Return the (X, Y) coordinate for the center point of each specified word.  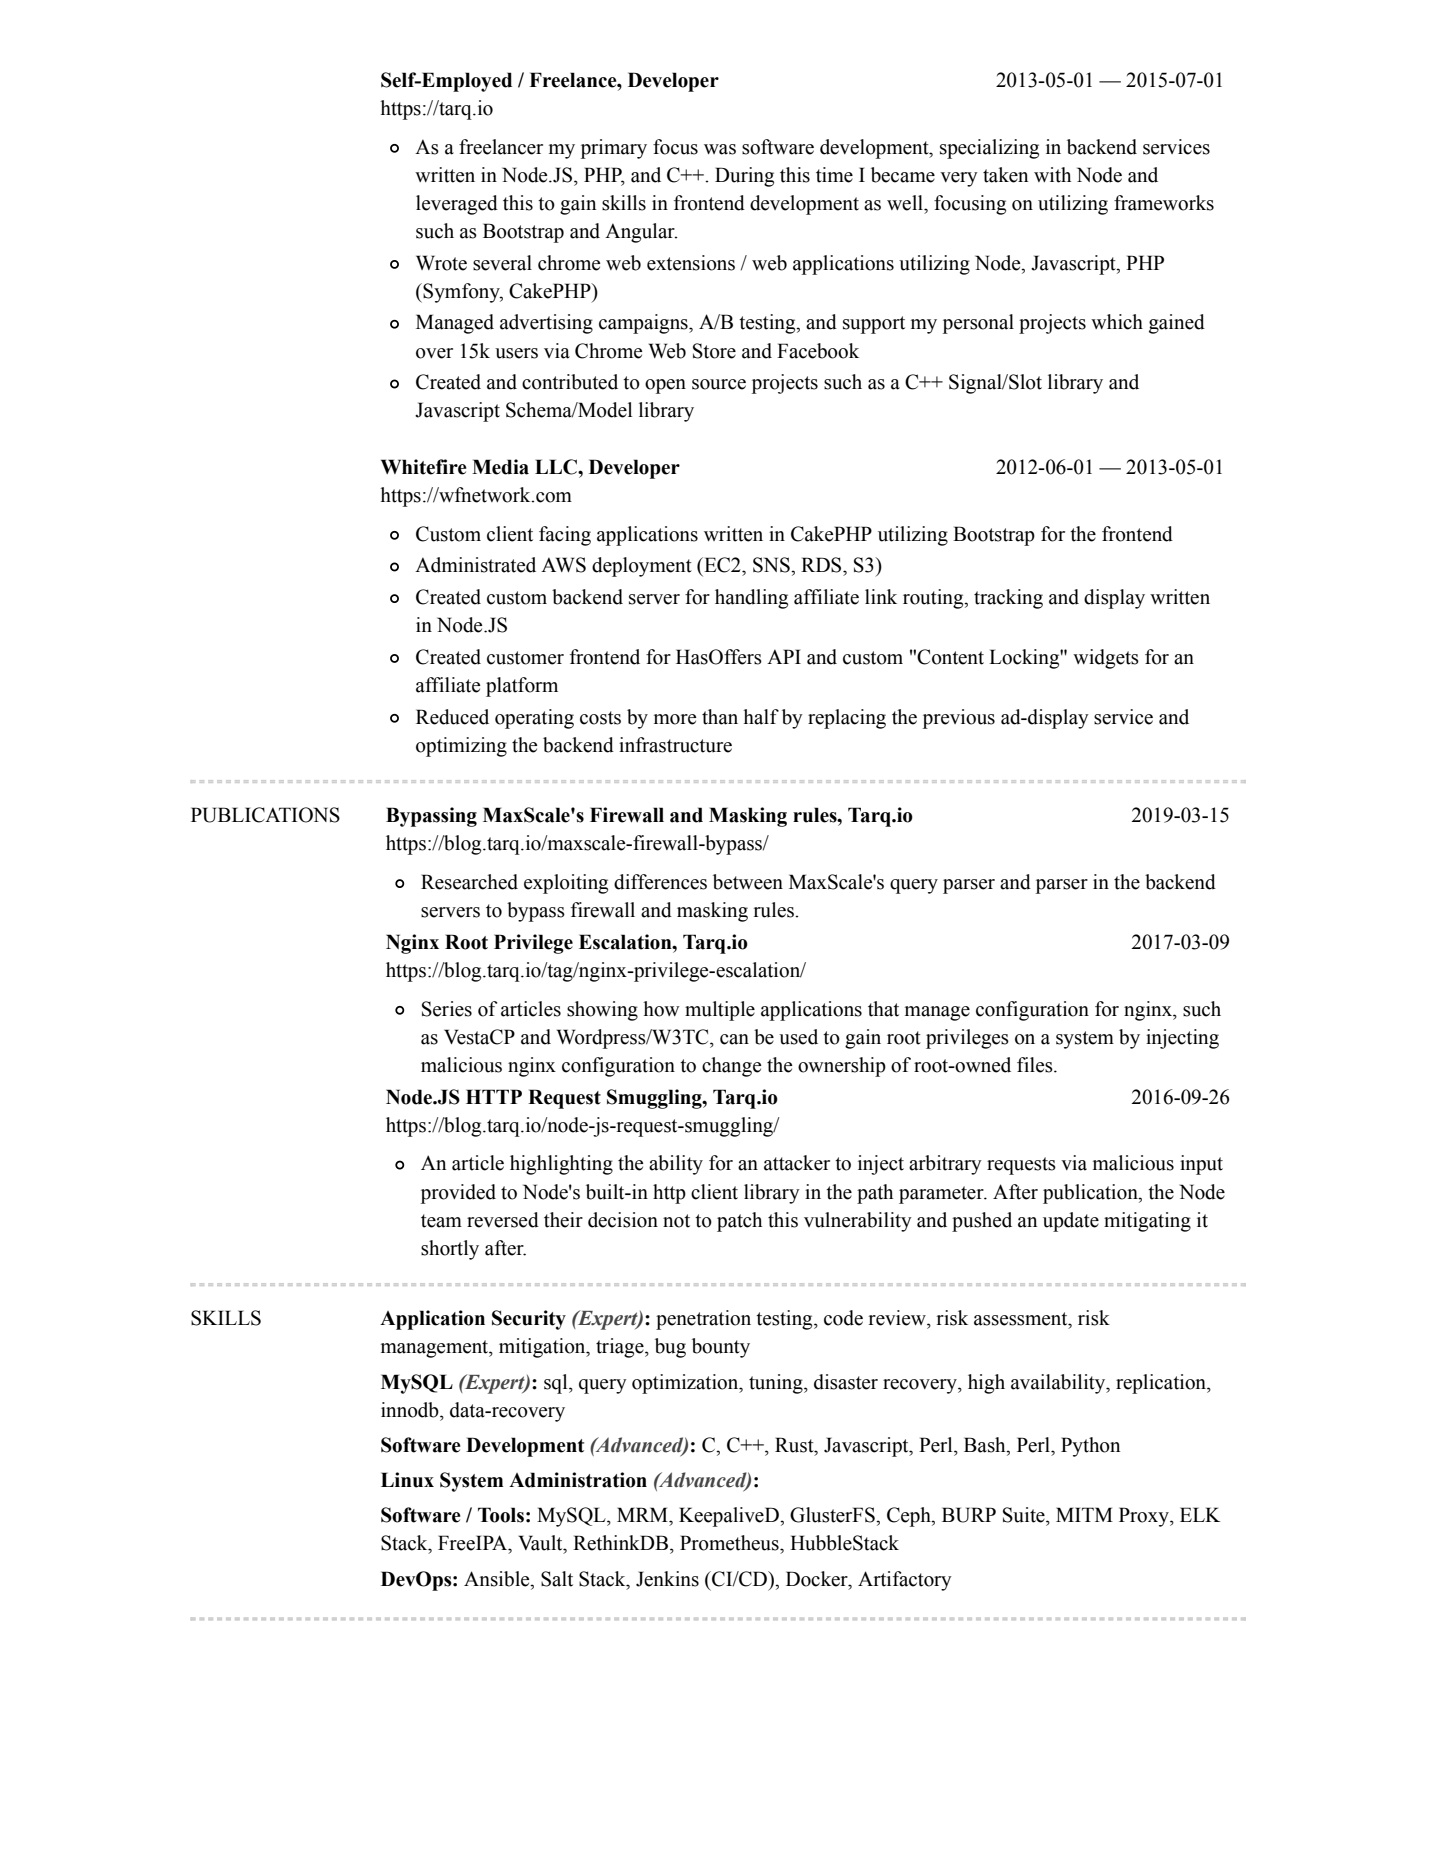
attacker (797, 1163)
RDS (822, 565)
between (748, 882)
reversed (503, 1220)
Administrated (475, 565)
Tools (501, 1515)
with (1052, 175)
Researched (469, 882)
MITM (1084, 1514)
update (1071, 1222)
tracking (1008, 599)
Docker (818, 1579)
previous (959, 719)
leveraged (457, 205)
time (834, 175)
